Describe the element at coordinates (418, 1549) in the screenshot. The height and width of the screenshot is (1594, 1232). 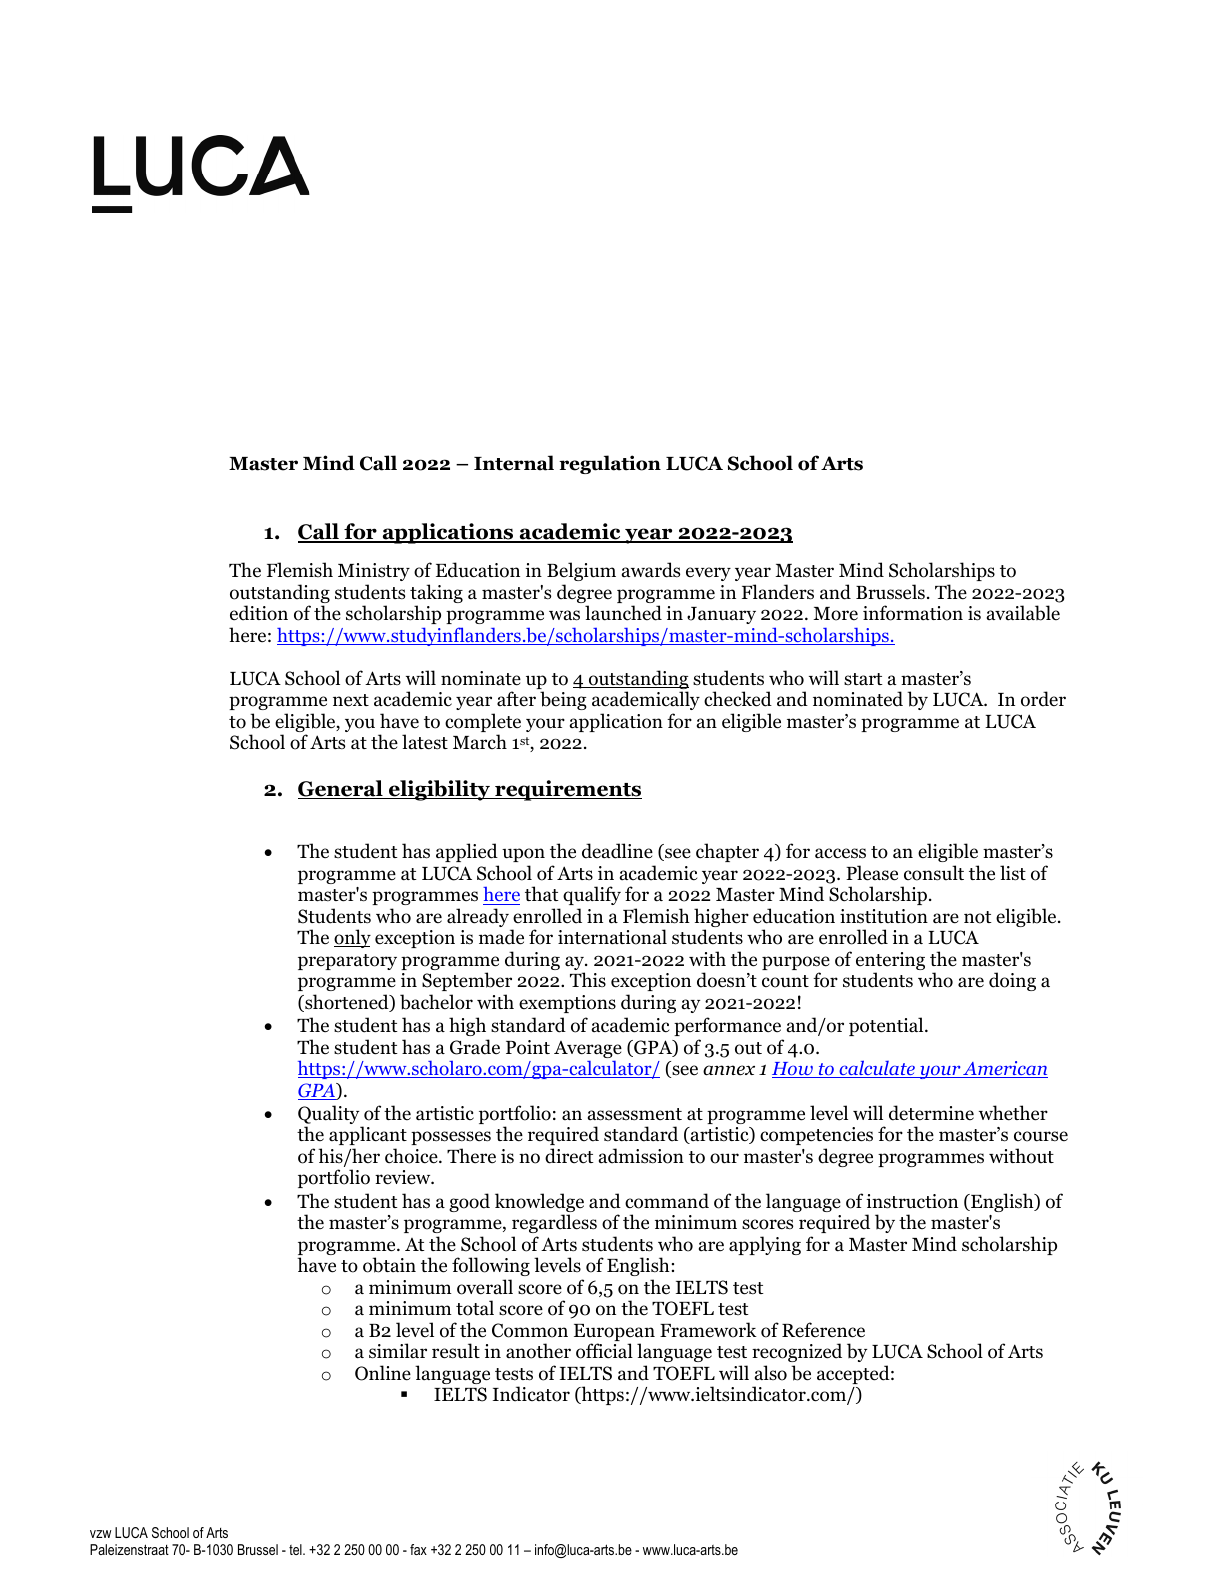
I see `fax` at that location.
